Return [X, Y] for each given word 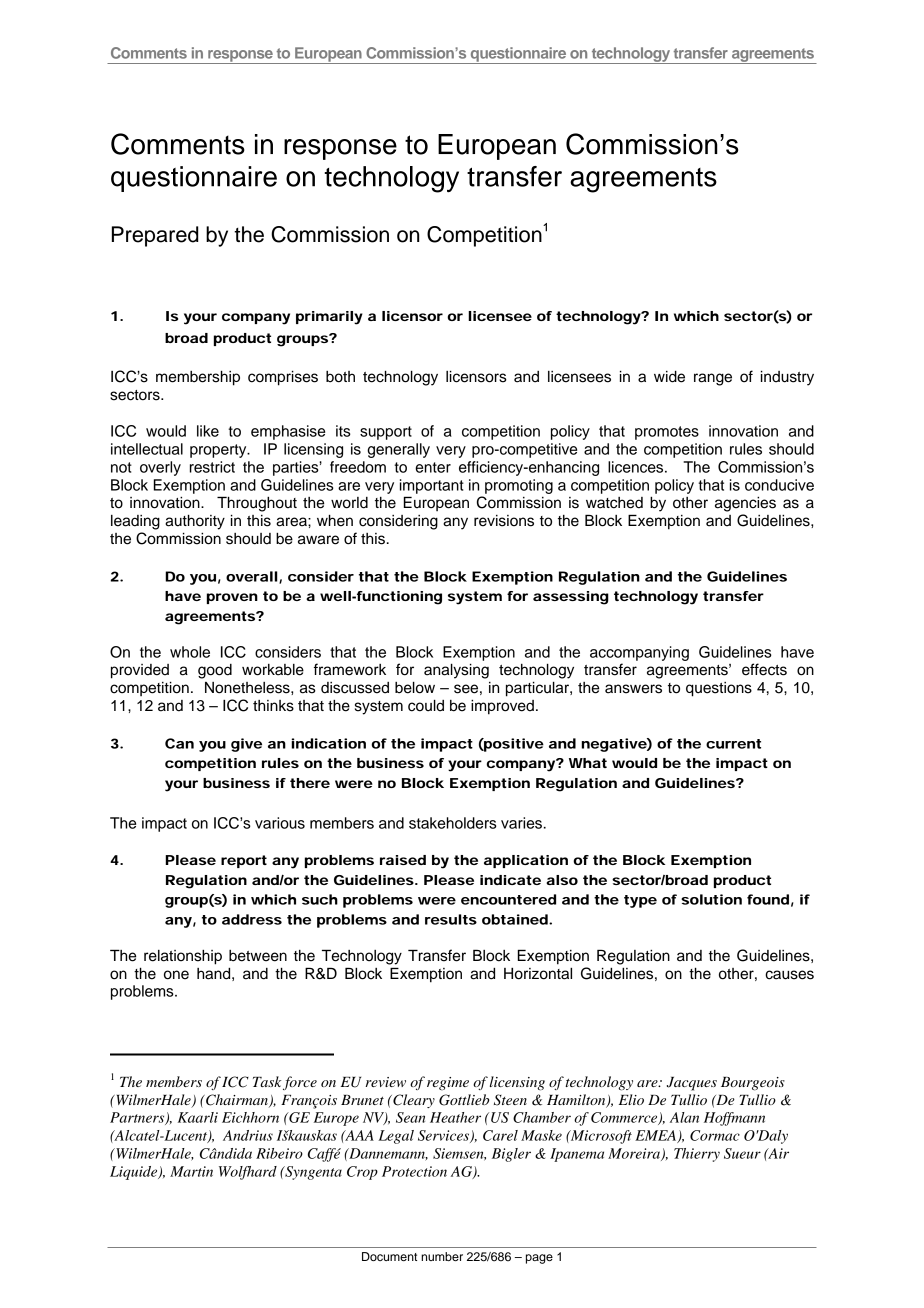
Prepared [155, 236]
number [442, 1256]
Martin [191, 1171]
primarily [329, 318]
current [733, 744]
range [713, 379]
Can [179, 743]
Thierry [697, 1155]
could [426, 705]
